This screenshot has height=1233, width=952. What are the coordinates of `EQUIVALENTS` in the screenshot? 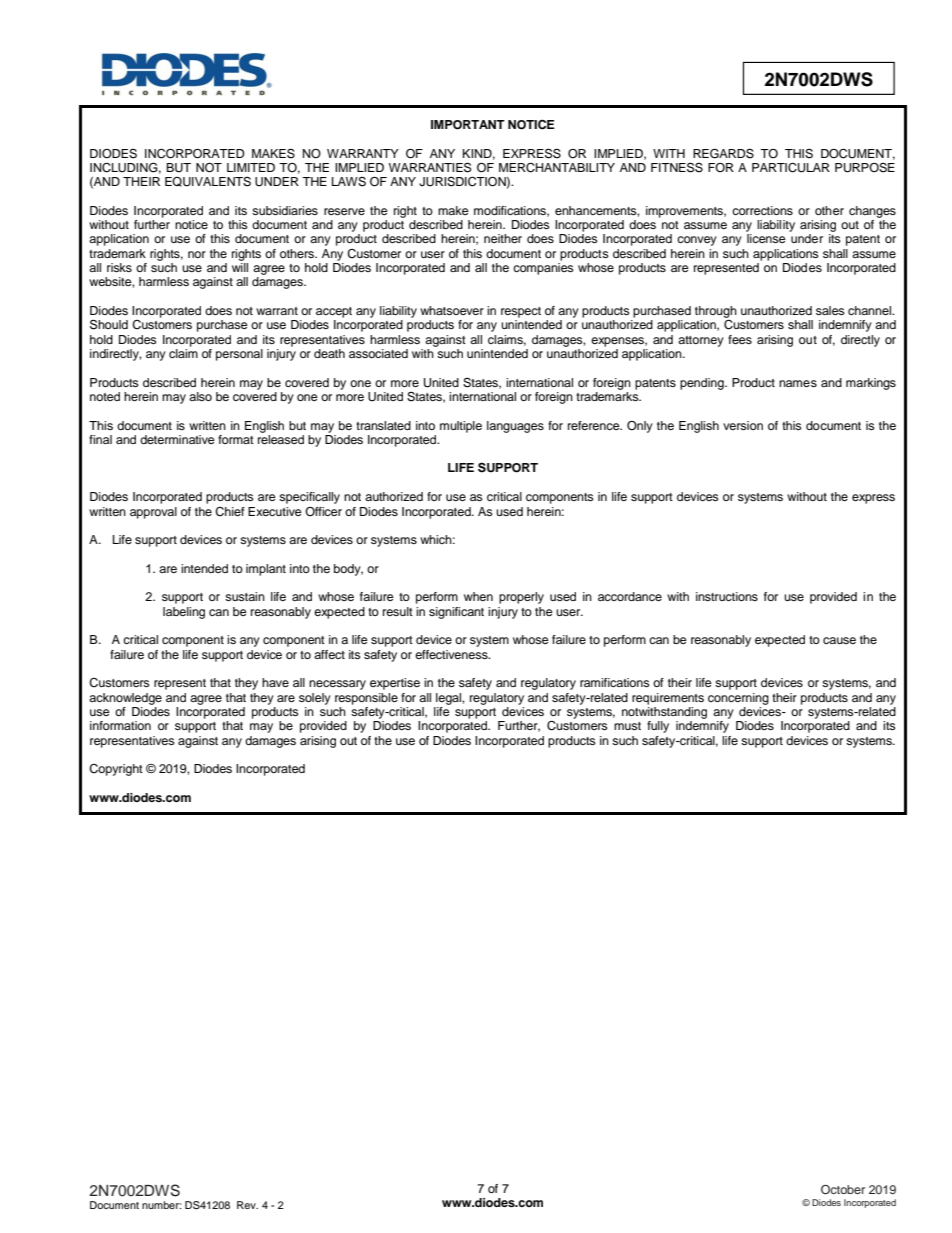 It's located at (208, 182).
